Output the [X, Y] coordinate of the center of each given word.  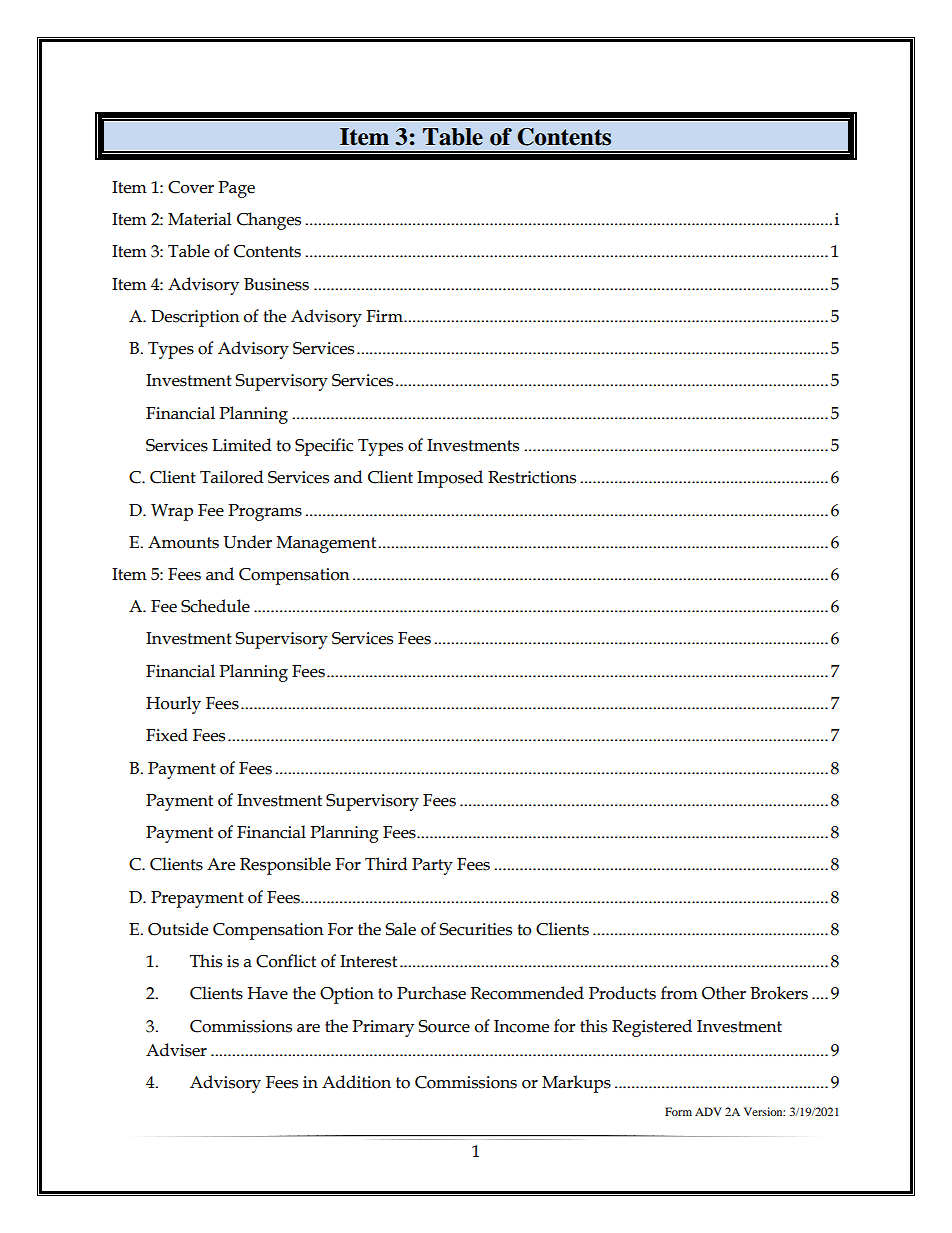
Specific [324, 447]
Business [276, 284]
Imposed [450, 479]
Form [678, 1111]
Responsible [285, 866]
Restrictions [532, 477]
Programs [265, 512]
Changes [269, 221]
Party [432, 866]
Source [444, 1026]
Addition [356, 1082]
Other [724, 993]
